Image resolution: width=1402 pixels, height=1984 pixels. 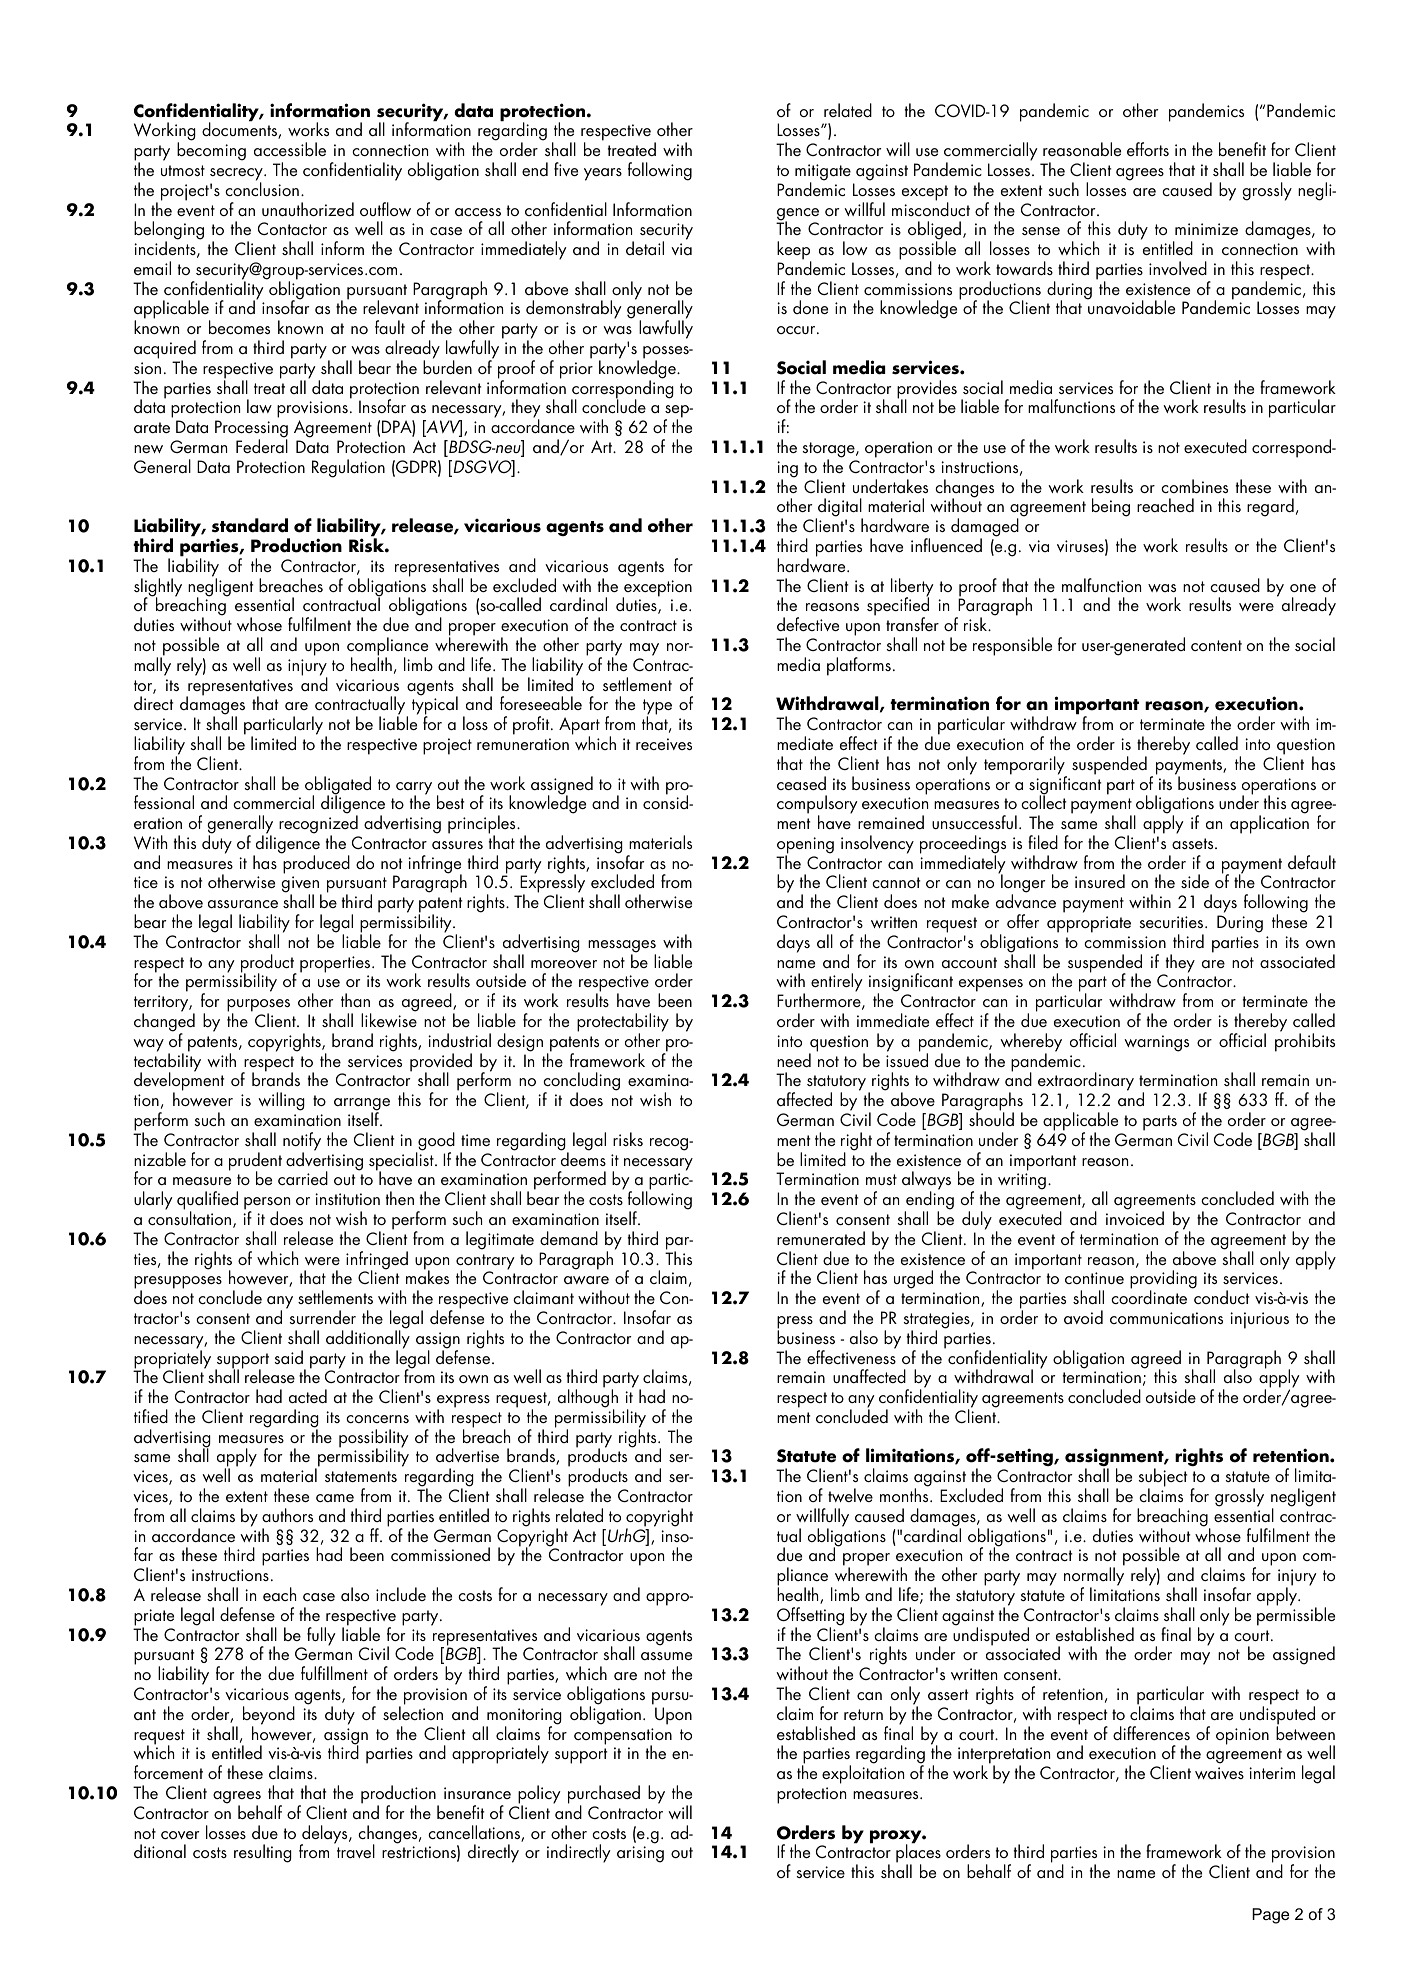 I want to click on content, so click(x=1216, y=645).
